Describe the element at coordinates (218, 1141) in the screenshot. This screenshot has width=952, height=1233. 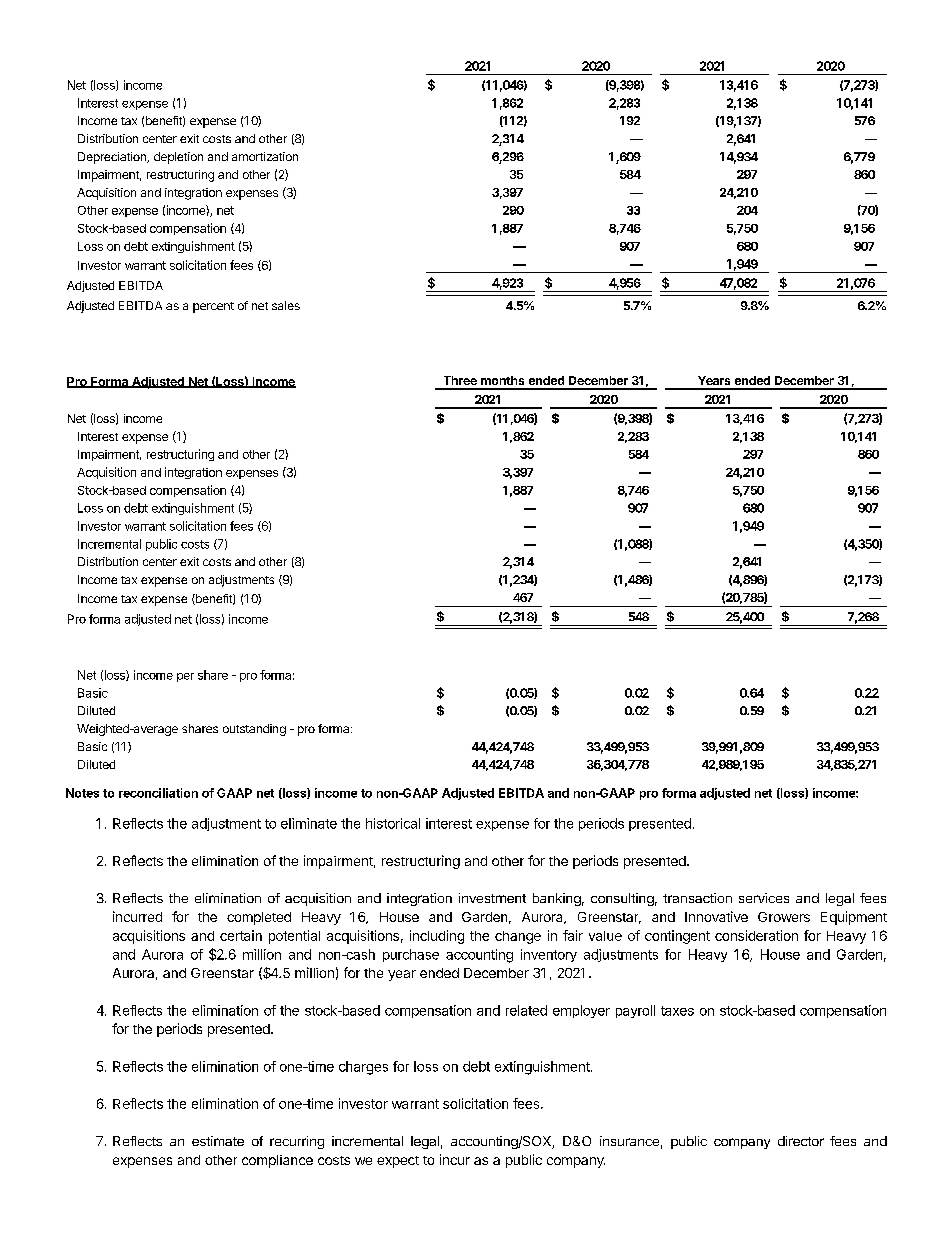
I see `estimate` at that location.
